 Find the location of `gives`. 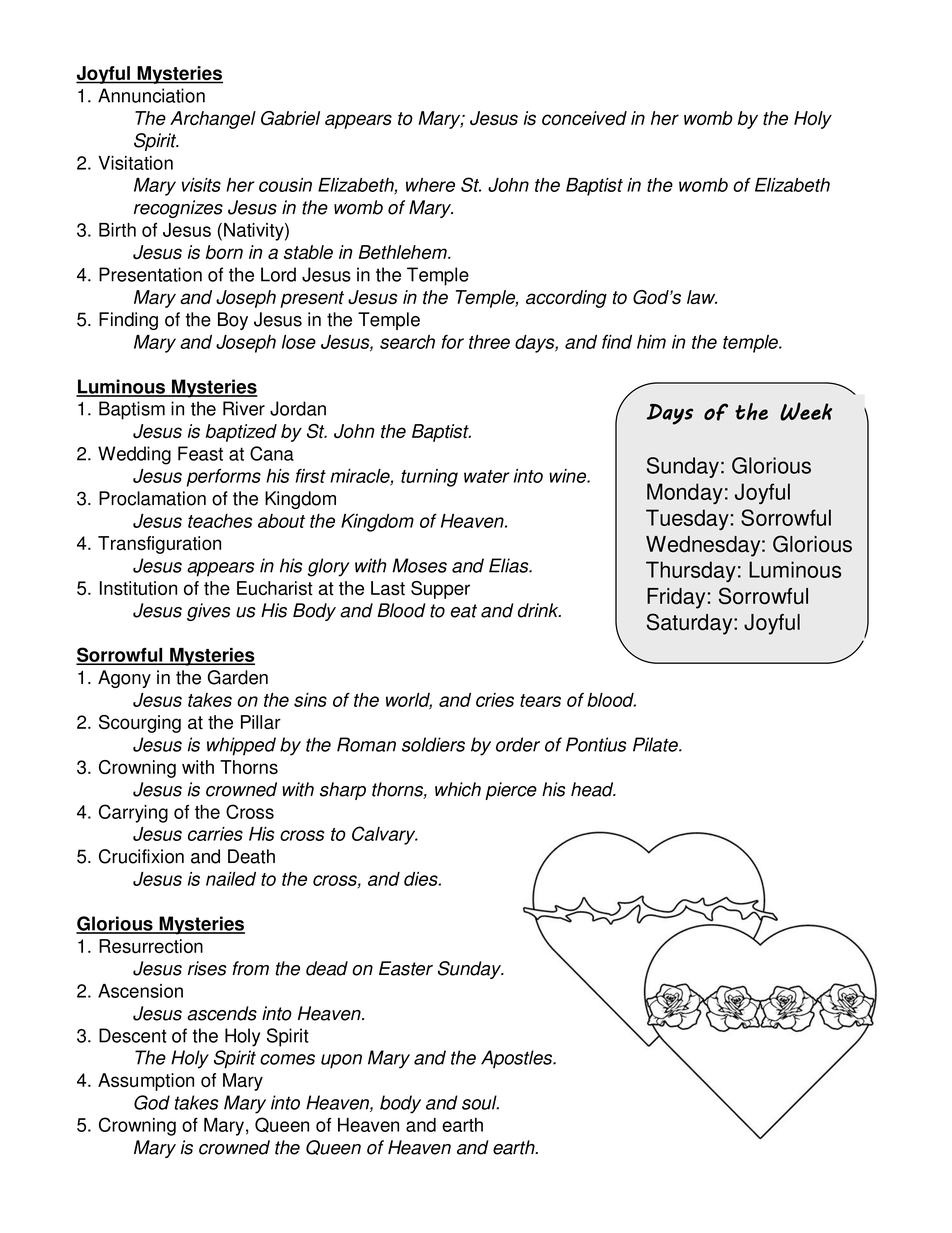

gives is located at coordinates (208, 612).
